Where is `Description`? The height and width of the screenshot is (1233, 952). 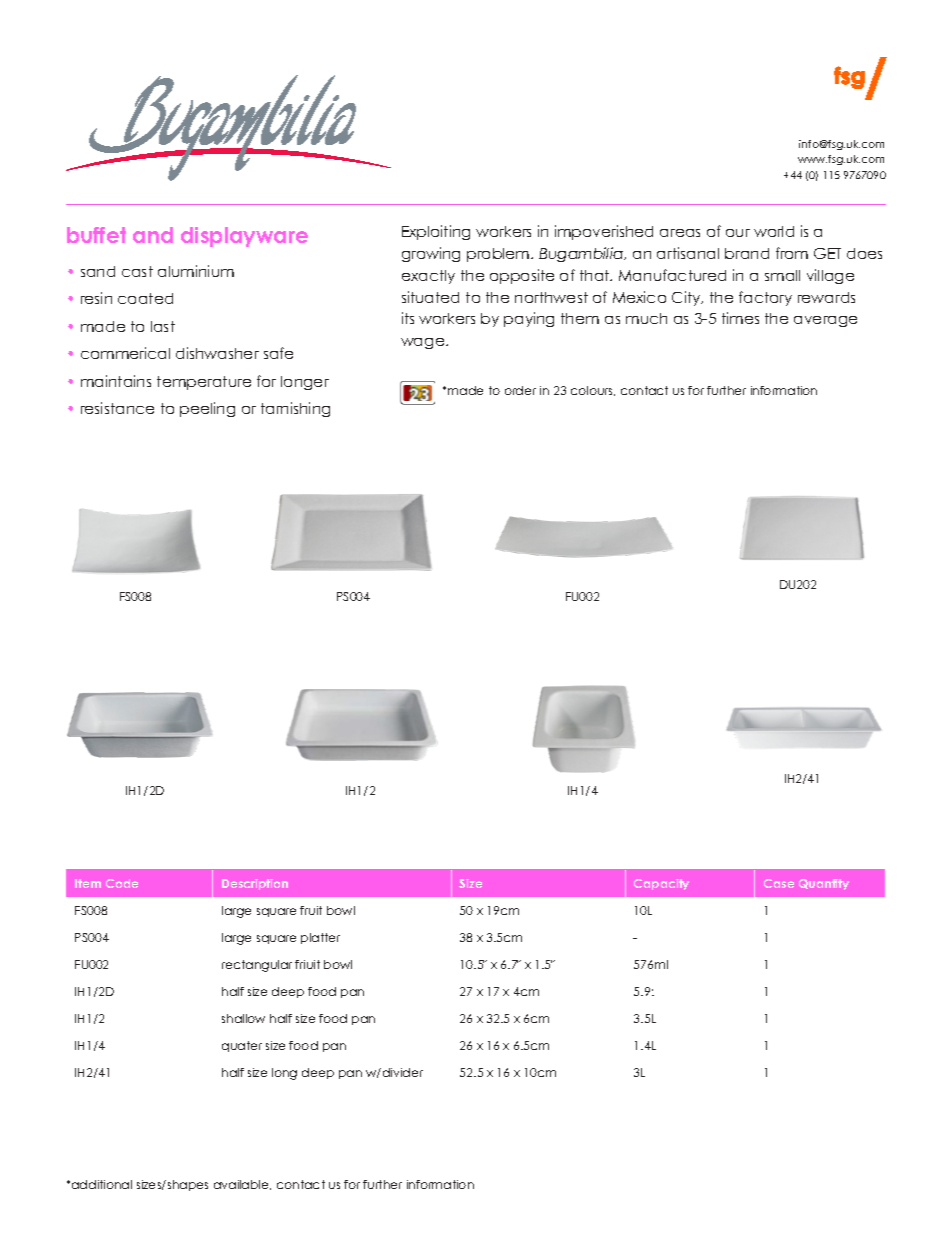
Description is located at coordinates (255, 884).
